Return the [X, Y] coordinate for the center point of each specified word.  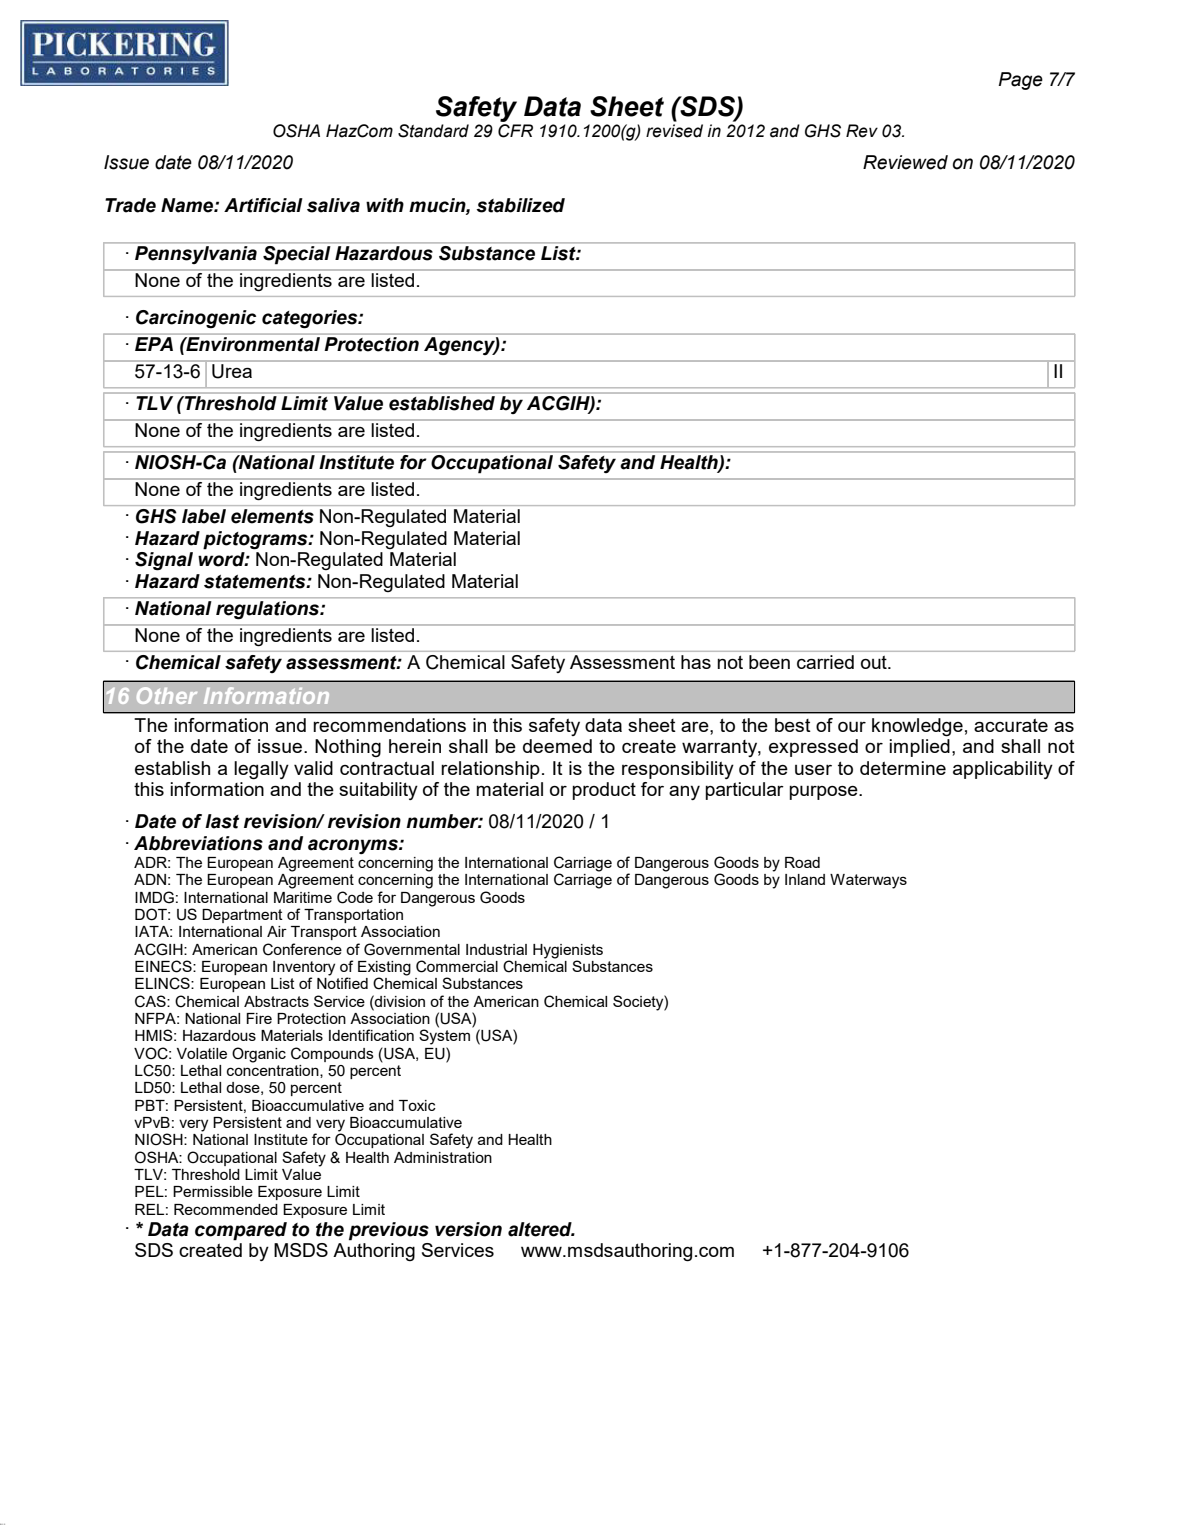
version [468, 1229]
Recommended [226, 1209]
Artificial [263, 205]
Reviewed [905, 162]
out [875, 662]
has [696, 662]
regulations [269, 610]
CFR [515, 131]
